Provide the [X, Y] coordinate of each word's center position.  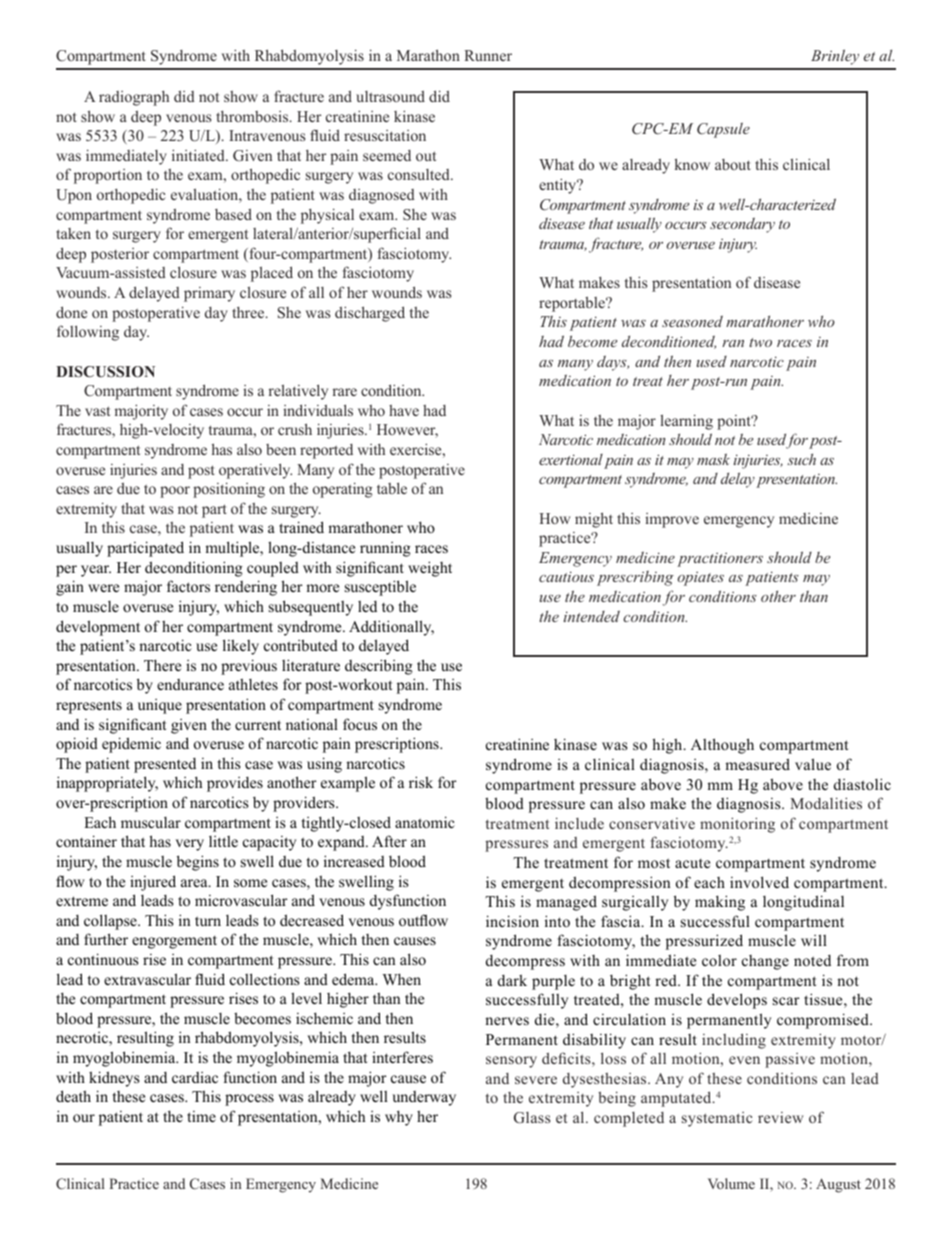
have [404, 410]
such [801, 459]
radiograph [134, 98]
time [201, 1116]
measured [757, 764]
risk [421, 782]
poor [175, 492]
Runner [488, 55]
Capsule [723, 130]
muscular [151, 822]
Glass [532, 1118]
